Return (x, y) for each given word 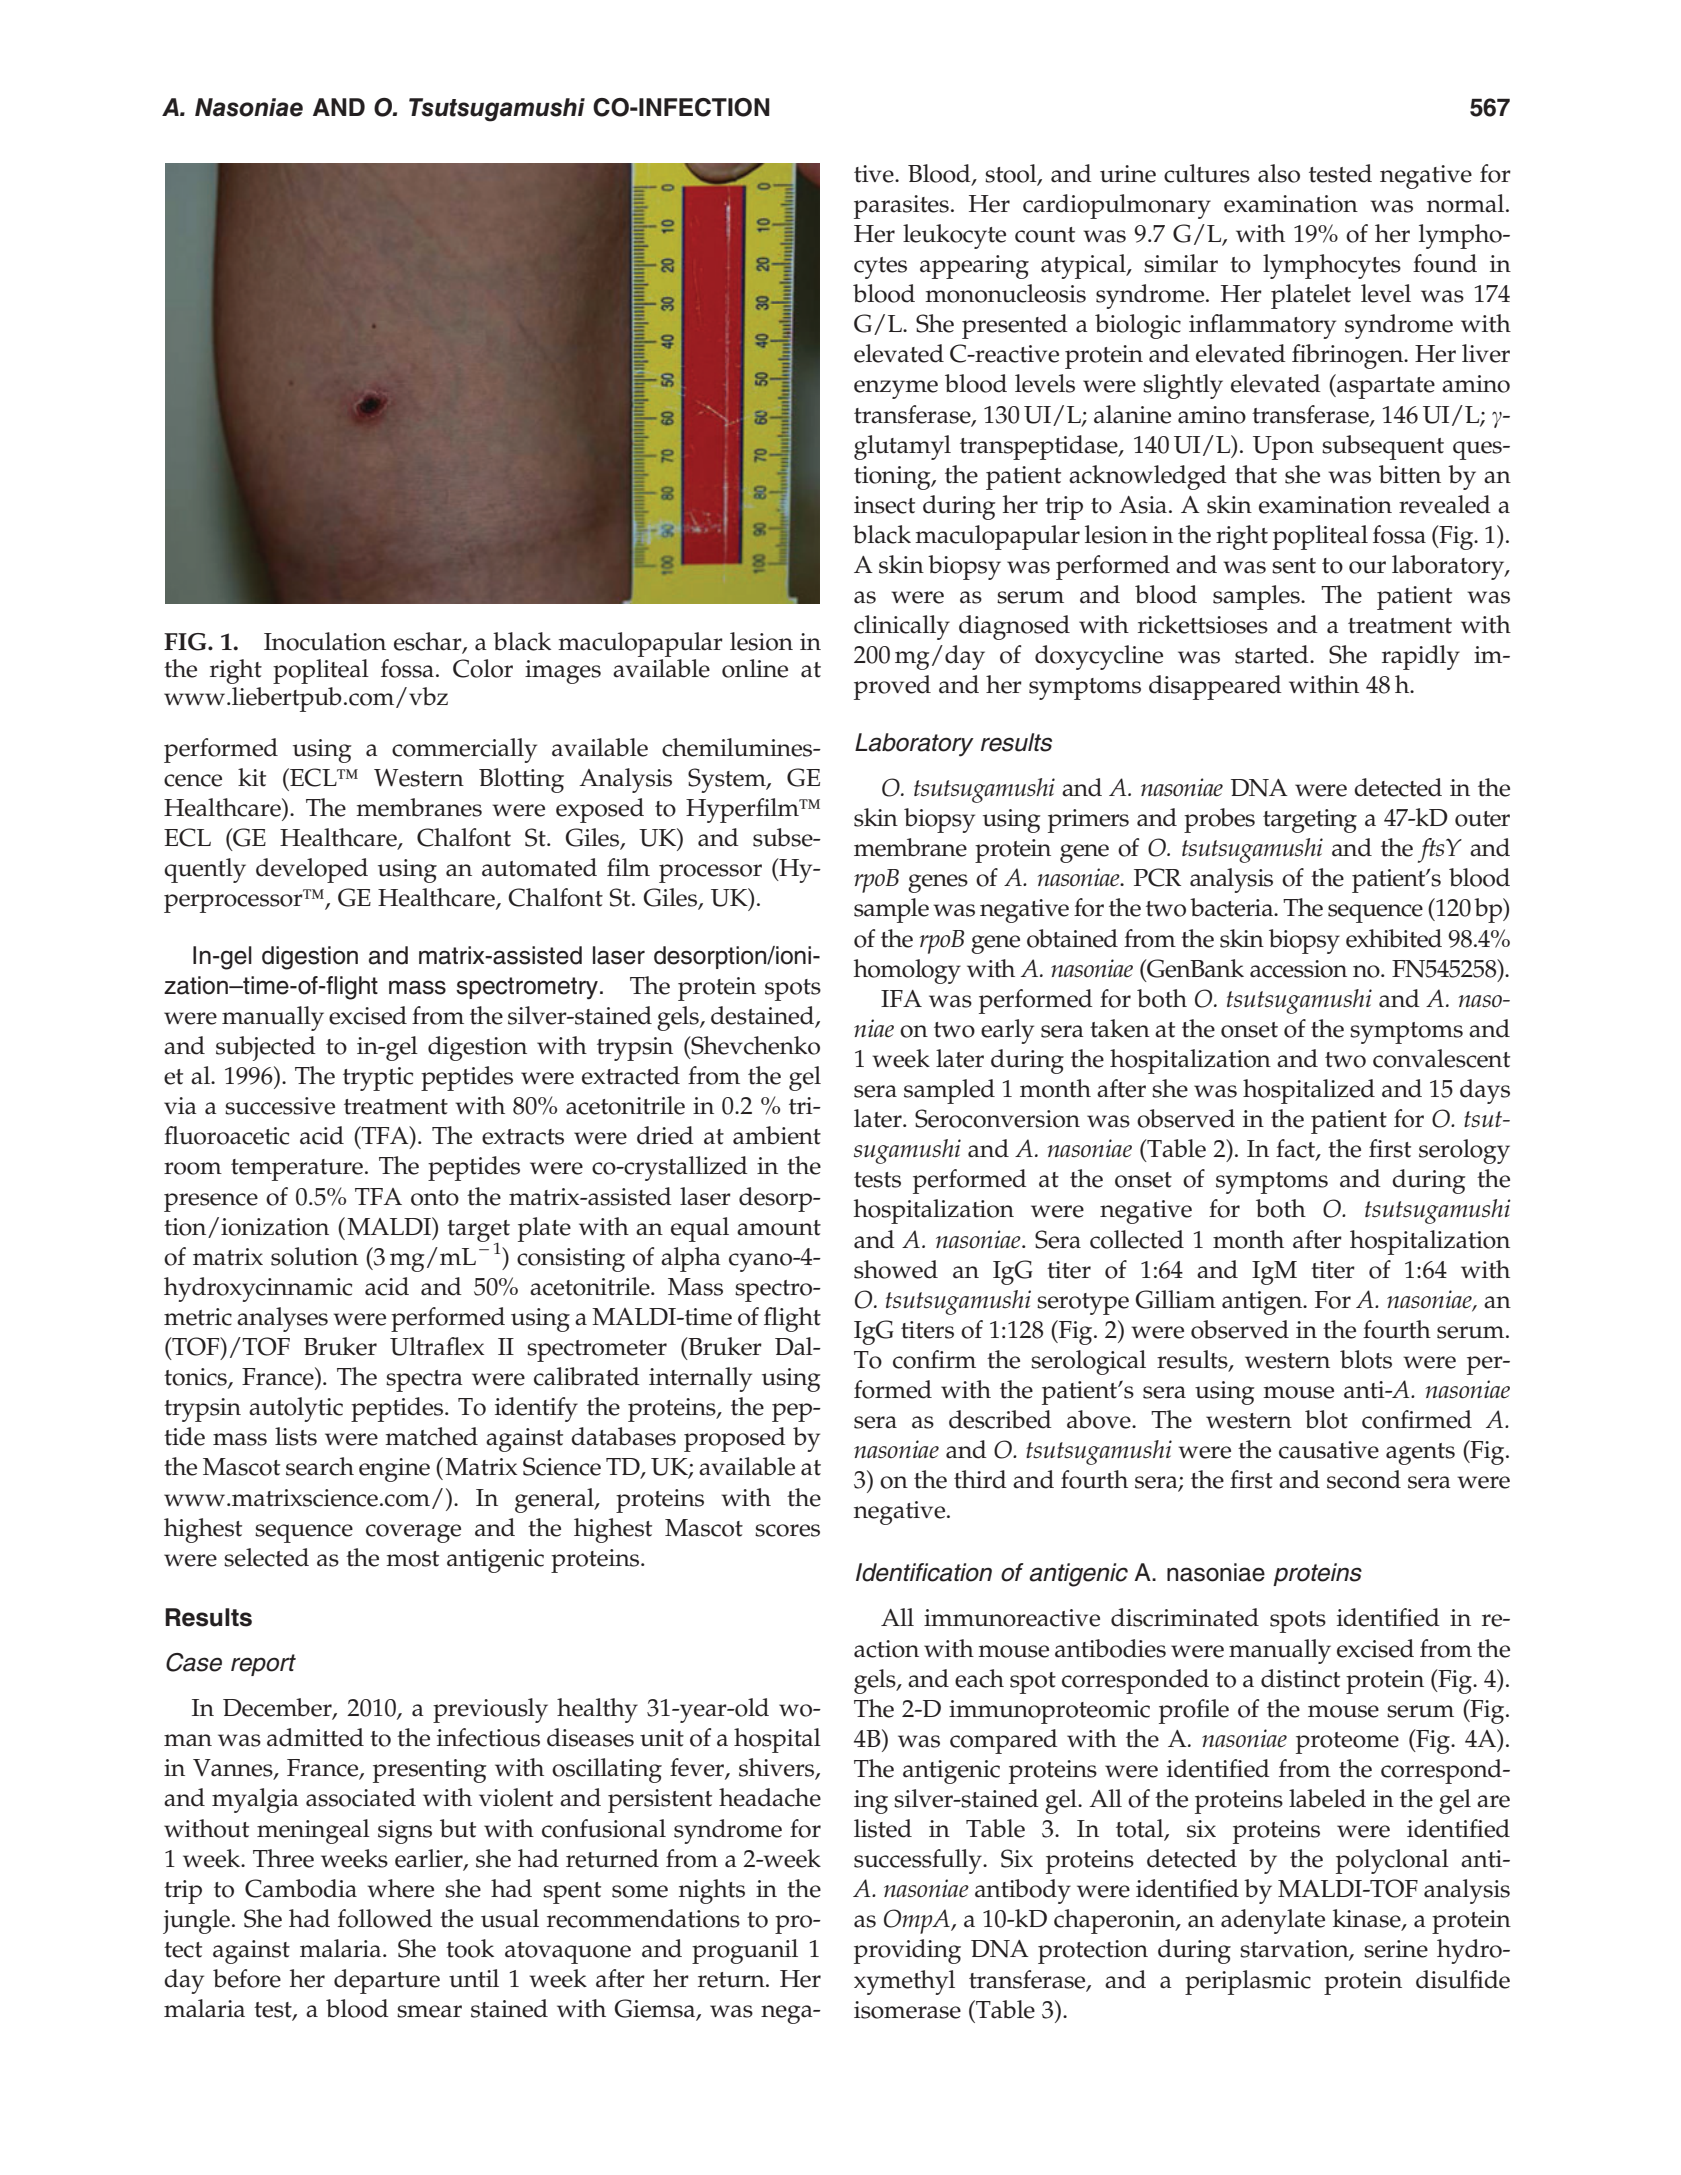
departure (387, 1981)
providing (907, 1951)
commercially (464, 750)
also (1279, 173)
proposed (735, 1439)
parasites (901, 207)
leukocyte (954, 236)
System (728, 780)
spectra (424, 1381)
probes (1219, 820)
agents (1420, 1454)
